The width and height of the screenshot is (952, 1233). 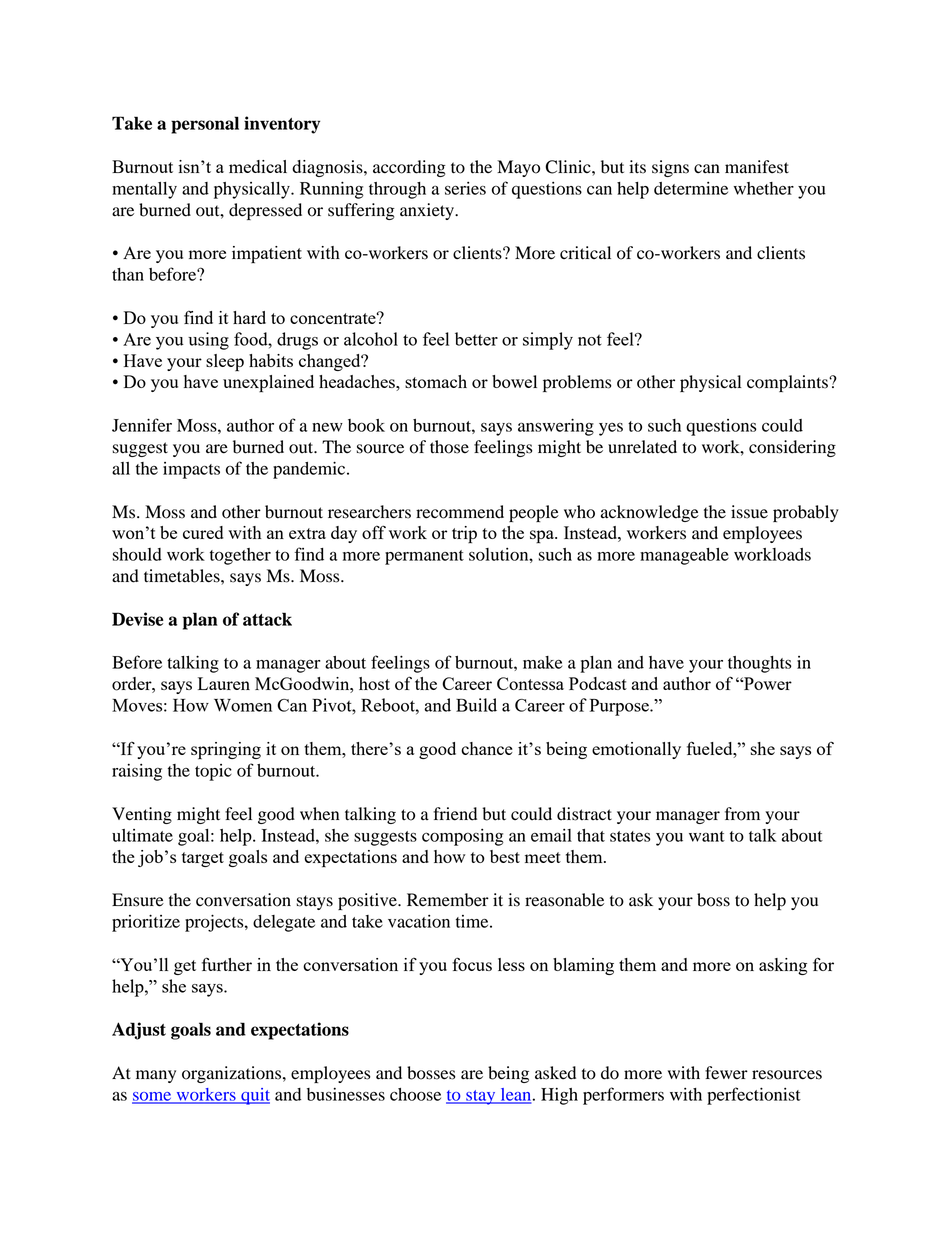 I want to click on choose, so click(x=415, y=1094).
